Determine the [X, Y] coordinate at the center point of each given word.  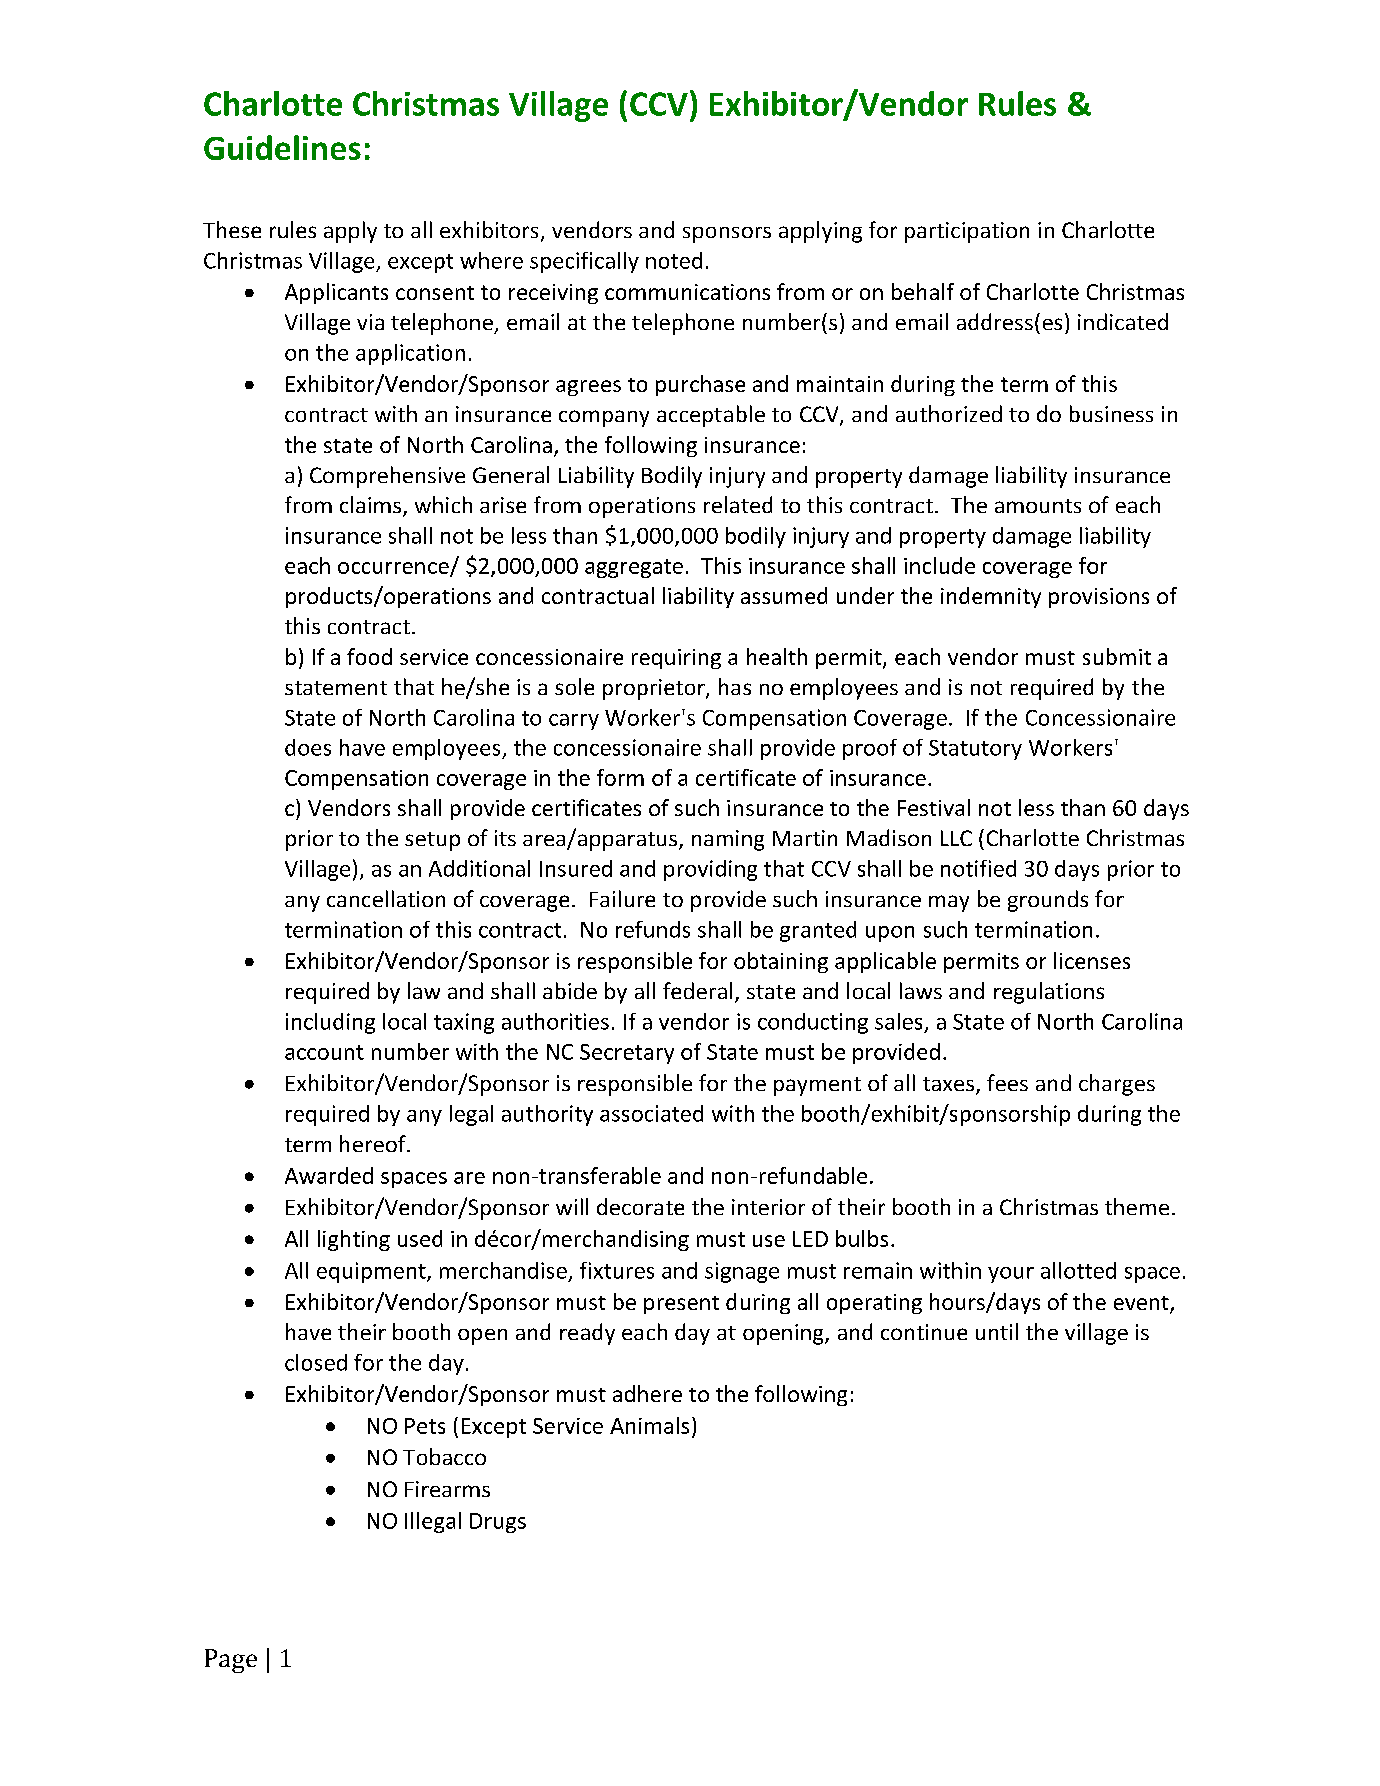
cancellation [386, 898]
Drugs [498, 1523]
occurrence [394, 569]
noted [674, 260]
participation [967, 232]
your [1011, 1275]
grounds [1048, 901]
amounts [1038, 506]
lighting [354, 1240]
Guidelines [282, 147]
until [997, 1331]
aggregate [634, 568]
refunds [653, 929]
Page [231, 1661]
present [681, 1305]
